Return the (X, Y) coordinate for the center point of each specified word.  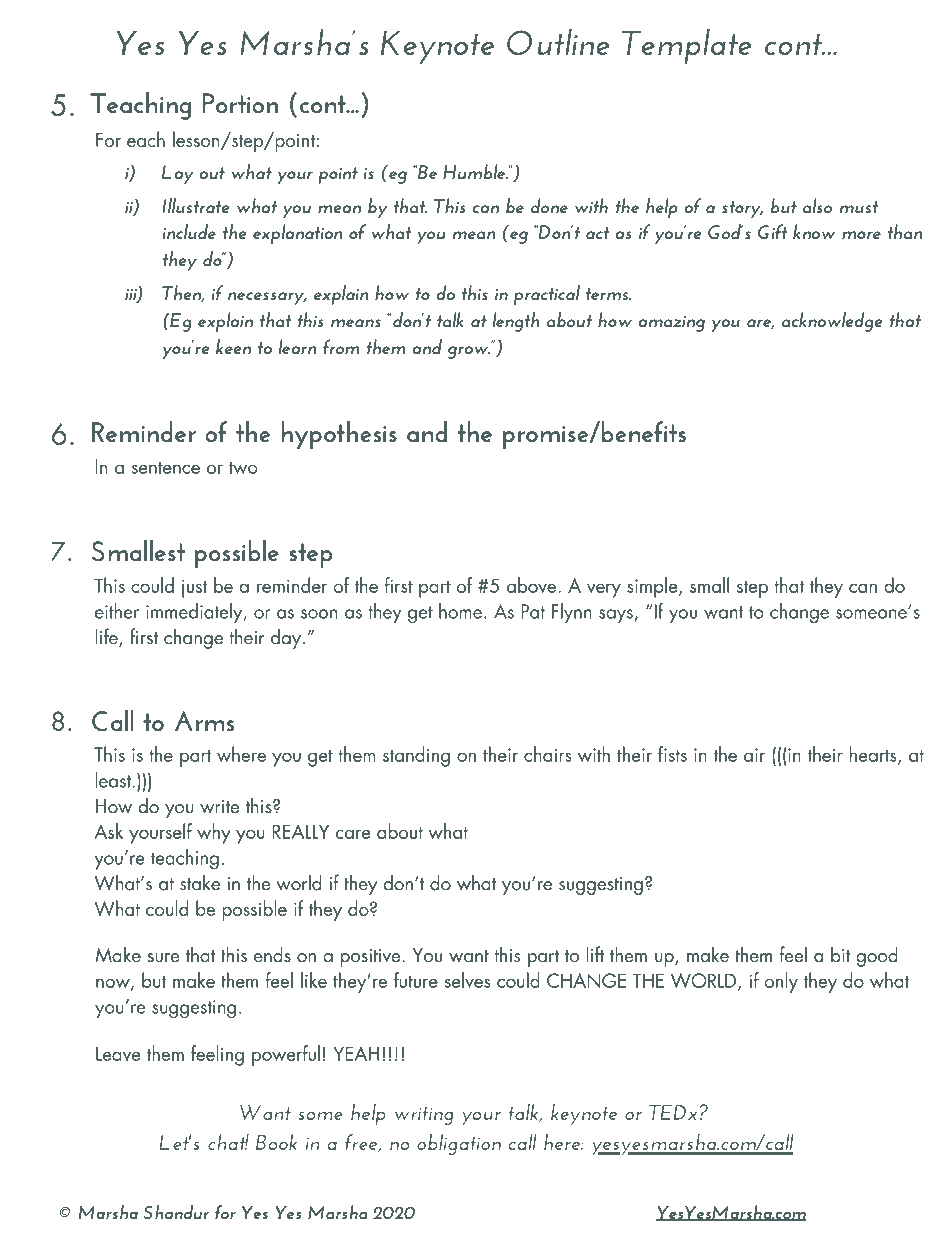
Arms (204, 721)
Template (687, 46)
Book (276, 1142)
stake (200, 882)
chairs (548, 754)
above (533, 585)
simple (653, 587)
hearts (874, 755)
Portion (240, 103)
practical (547, 295)
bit (841, 954)
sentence (166, 468)
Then (183, 294)
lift (595, 954)
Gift (773, 231)
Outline (558, 42)
